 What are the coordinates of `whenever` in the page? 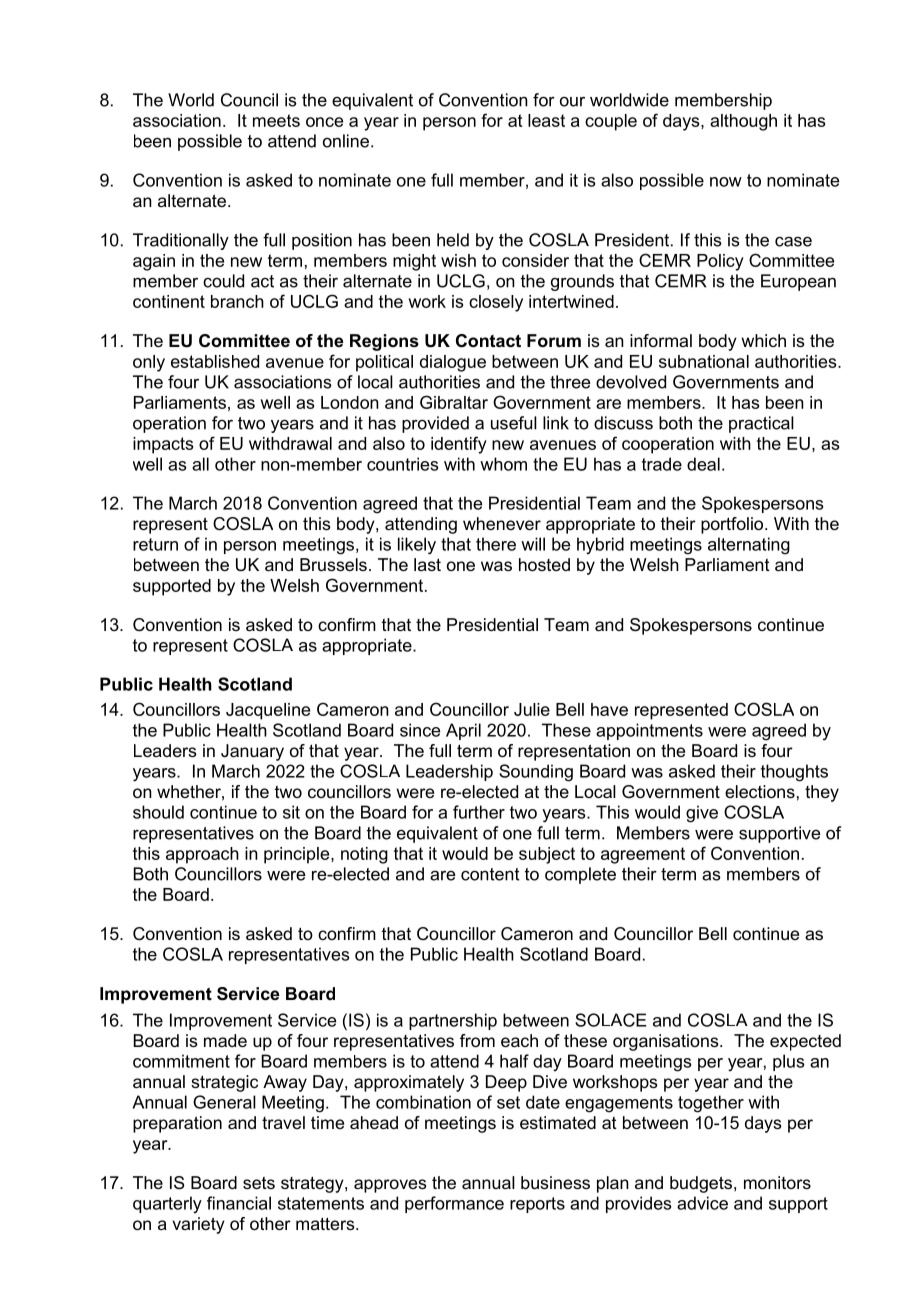 It's located at (502, 523).
